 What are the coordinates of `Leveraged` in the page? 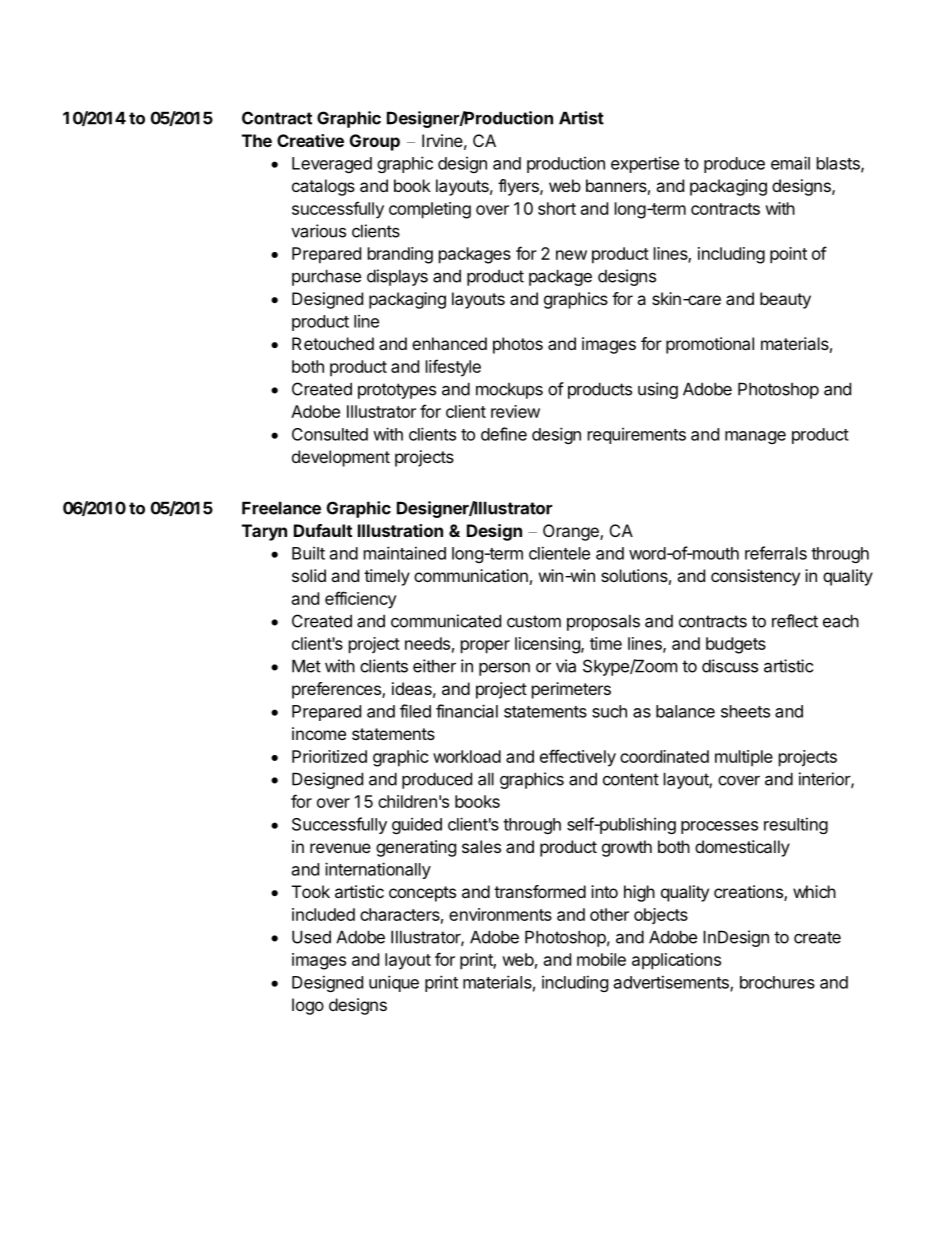 It's located at (332, 165).
